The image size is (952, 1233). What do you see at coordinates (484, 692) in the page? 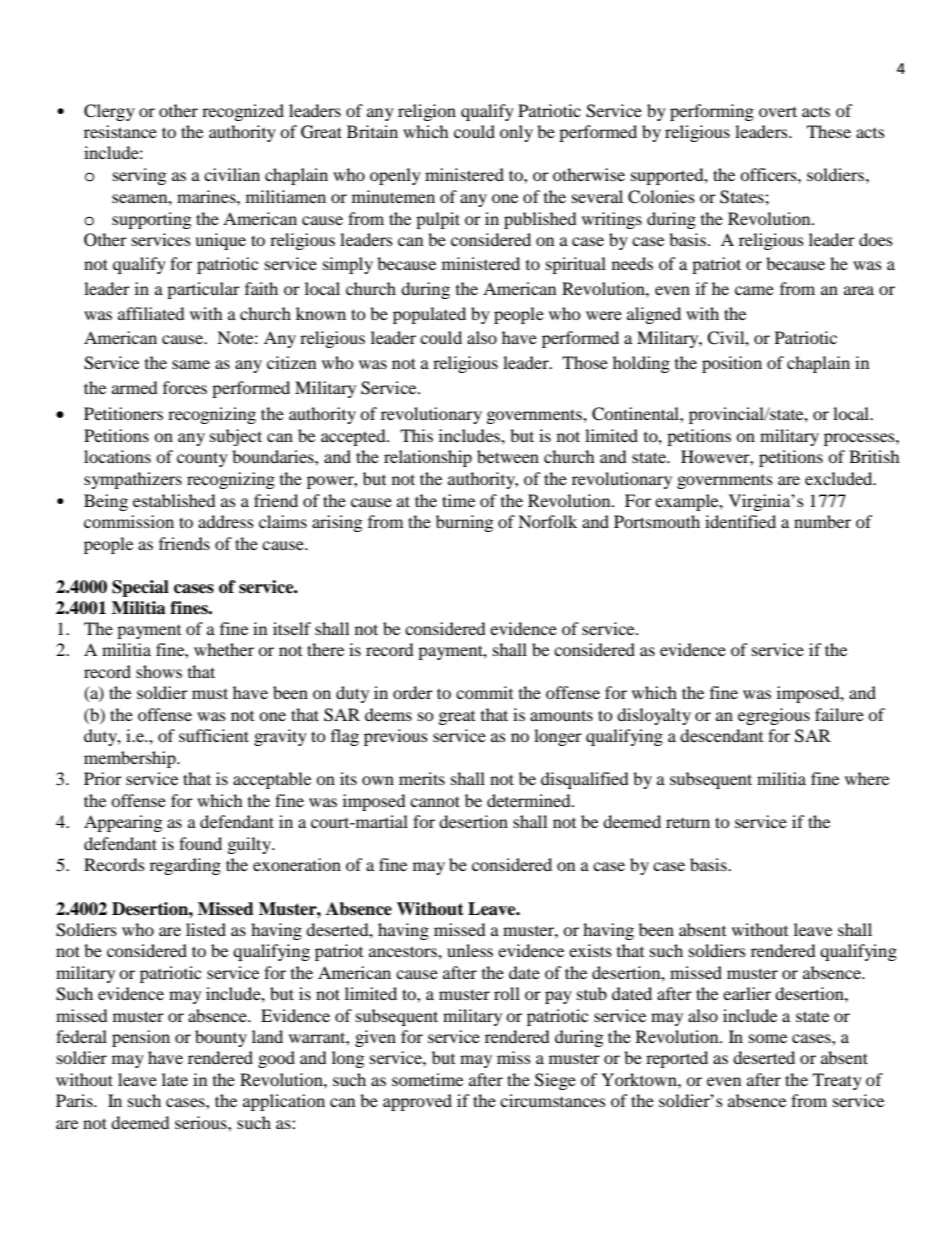
I see `commit` at bounding box center [484, 692].
